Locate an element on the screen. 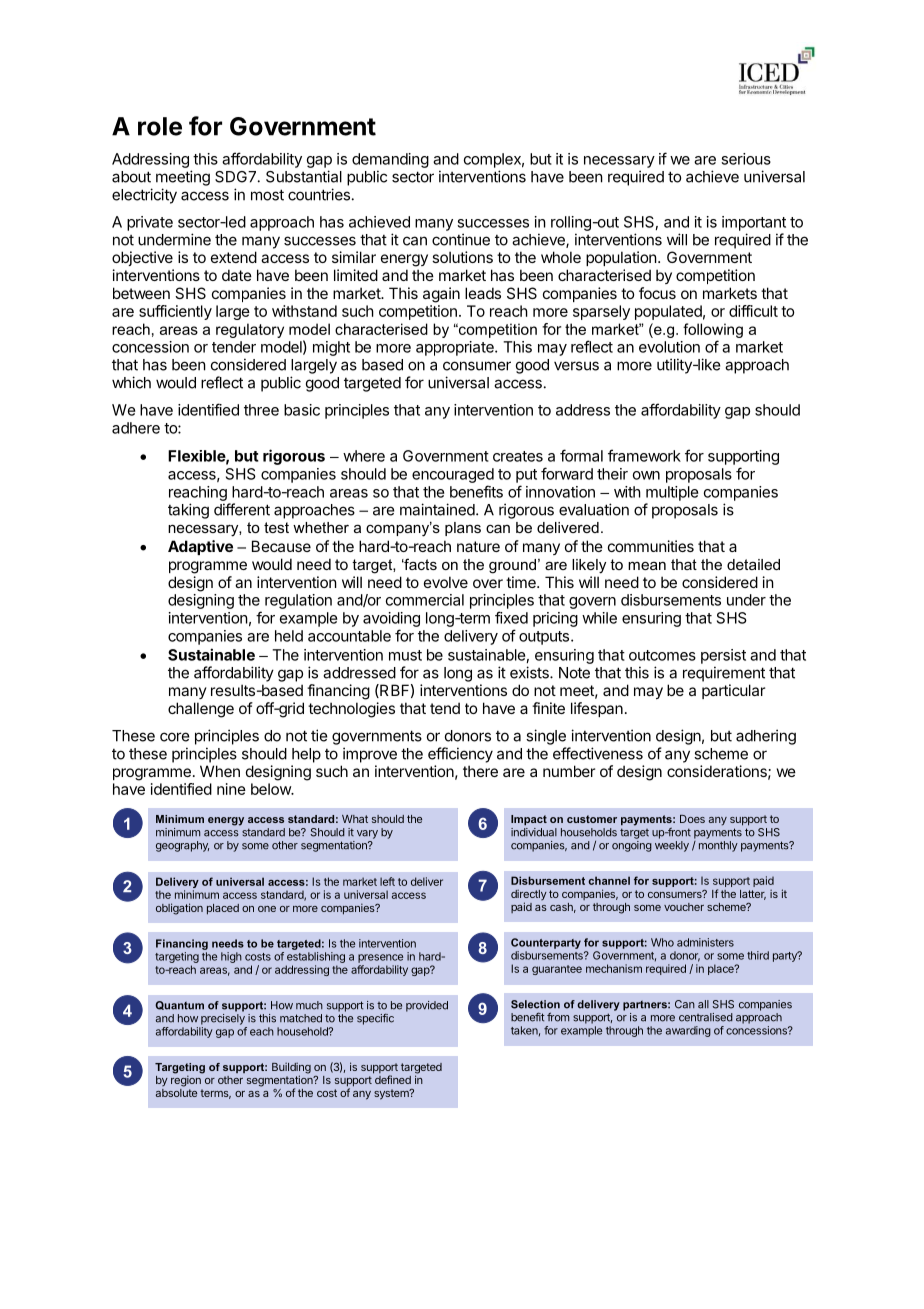  region is located at coordinates (187, 1080).
